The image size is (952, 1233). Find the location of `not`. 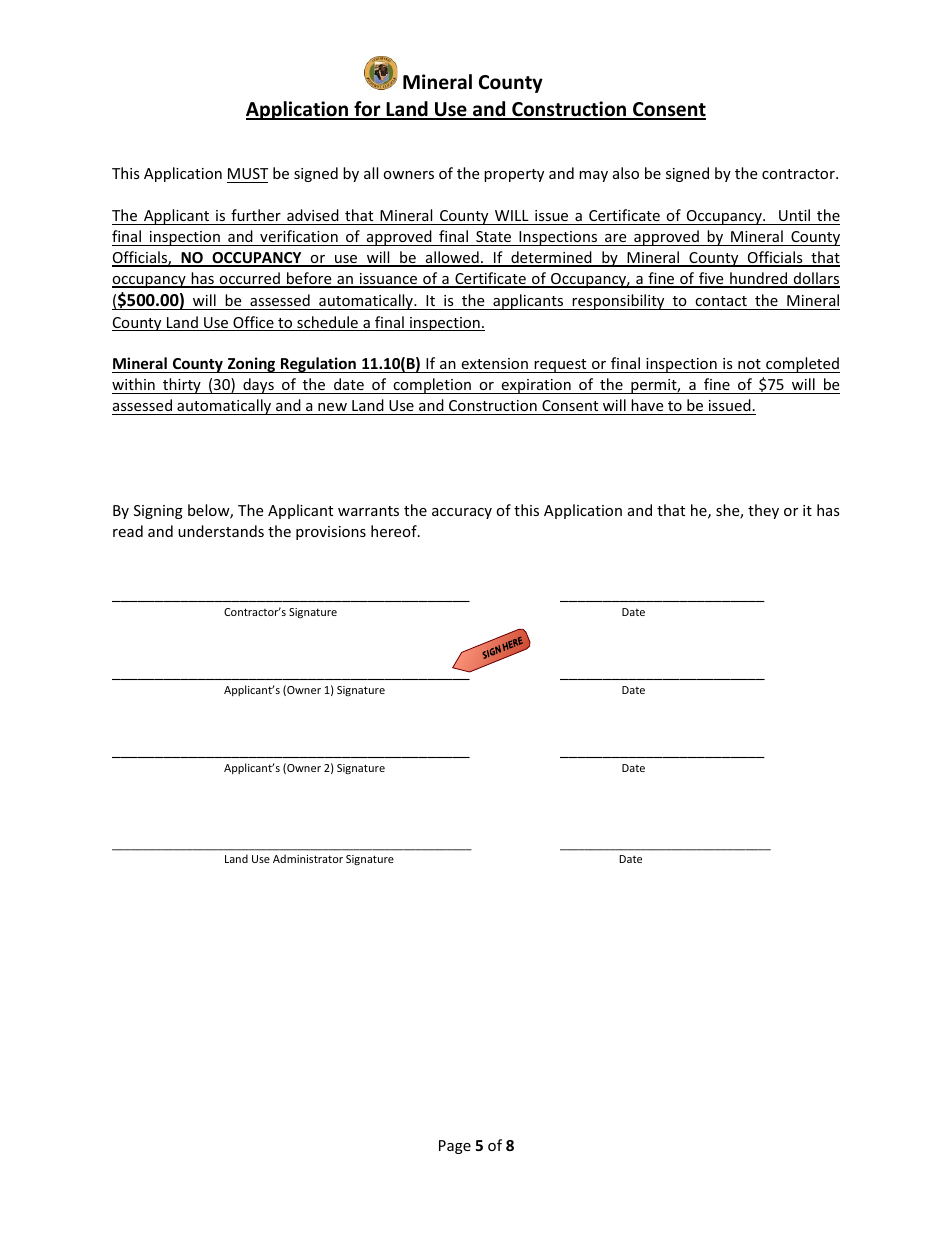

not is located at coordinates (749, 366).
